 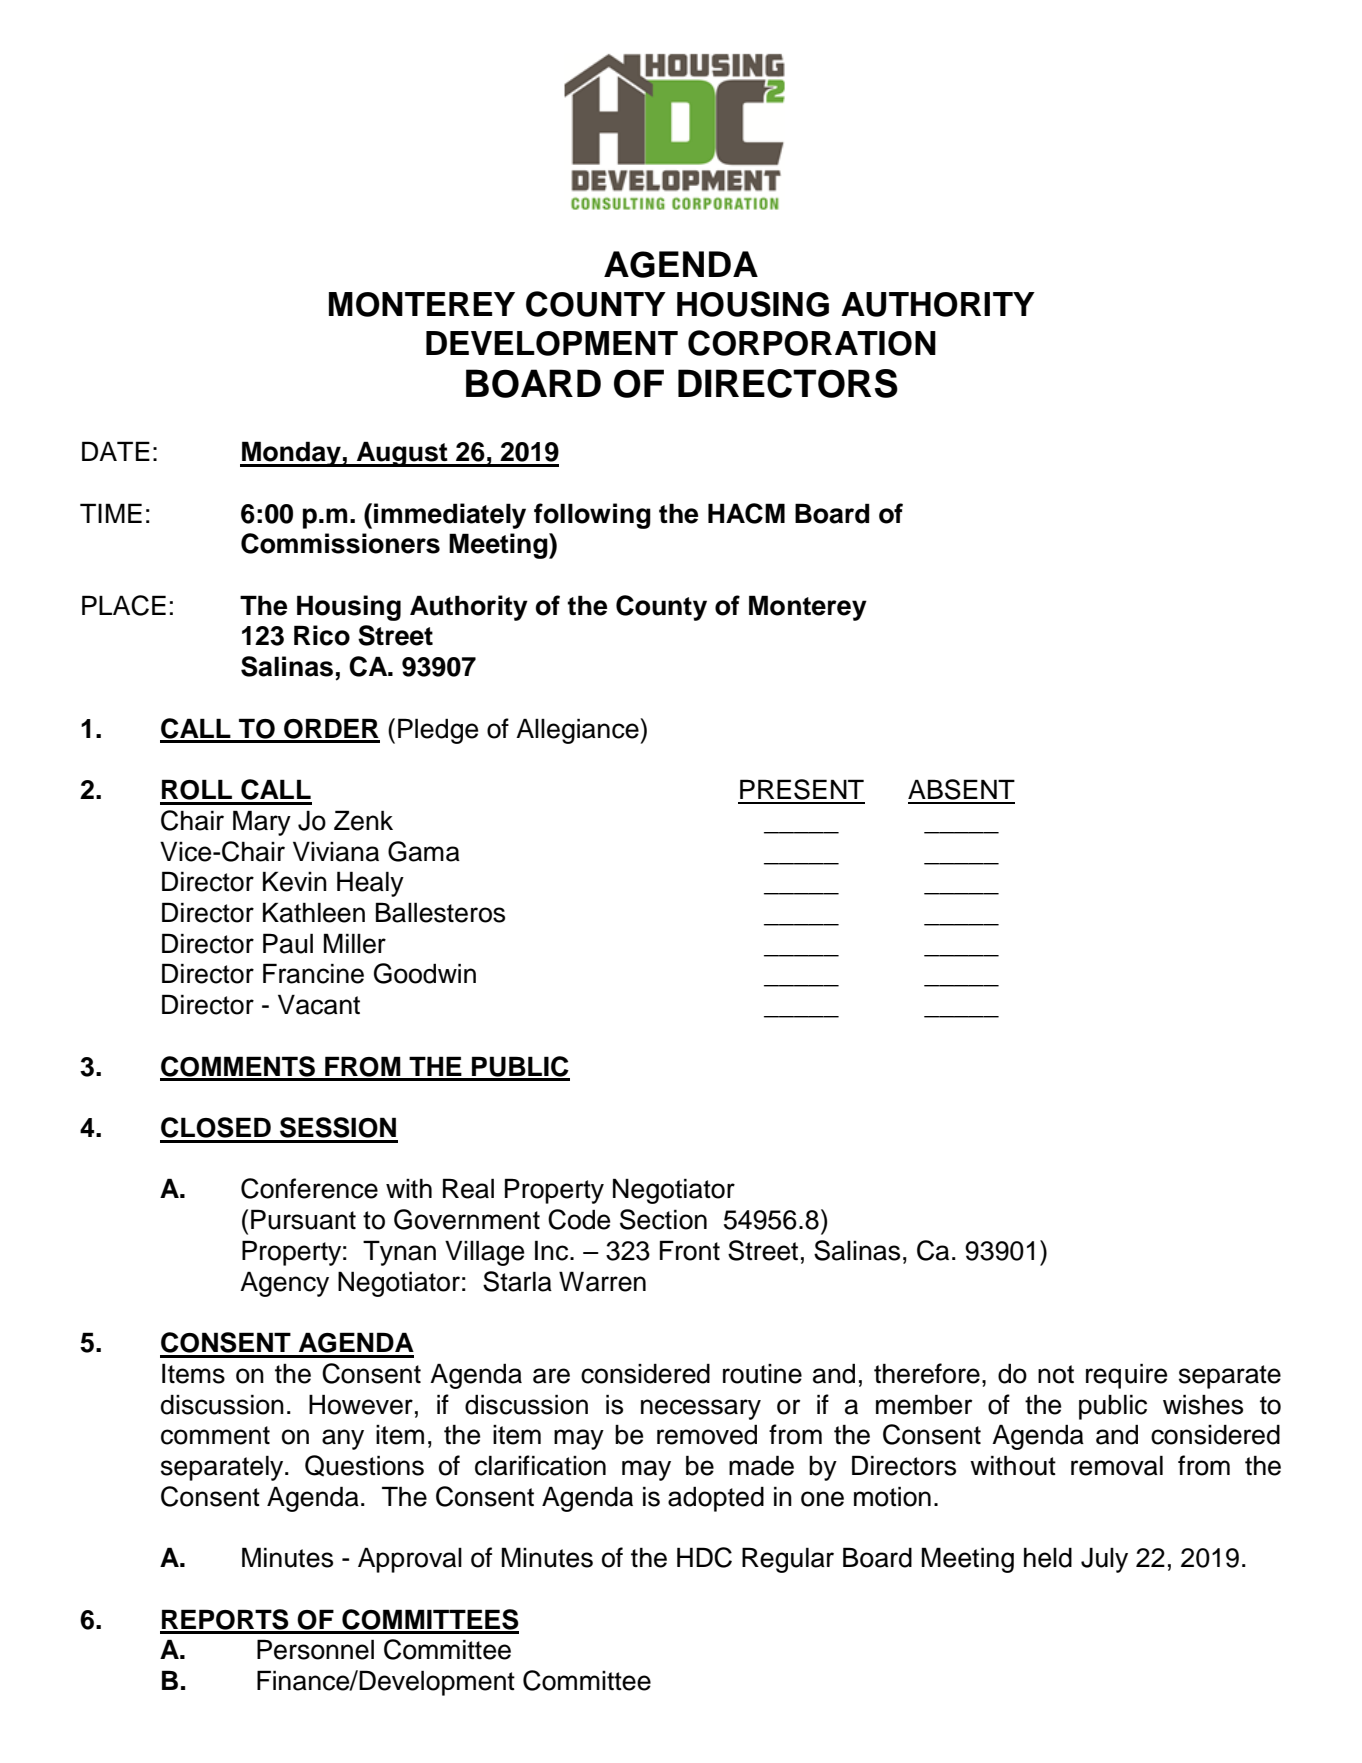 What do you see at coordinates (578, 731) in the screenshot?
I see `Allegiance` at bounding box center [578, 731].
